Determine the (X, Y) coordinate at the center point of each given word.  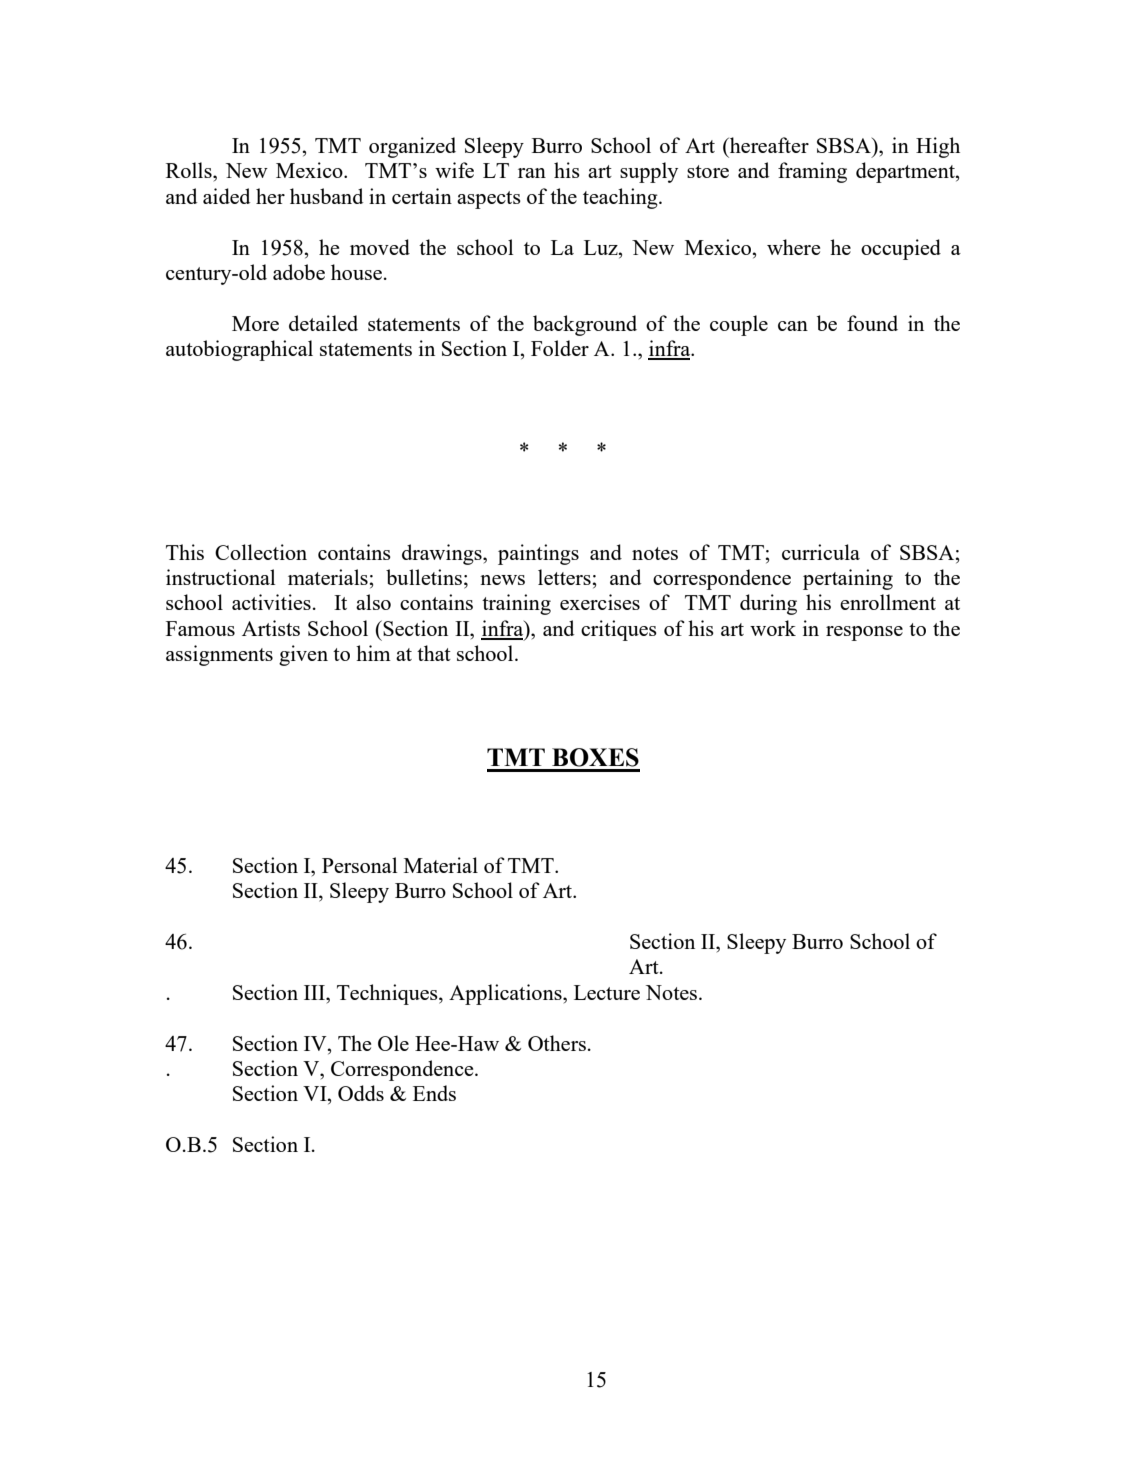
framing (812, 172)
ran (532, 173)
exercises (600, 602)
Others (557, 1043)
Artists (271, 628)
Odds (361, 1093)
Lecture (607, 992)
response (864, 633)
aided (226, 196)
